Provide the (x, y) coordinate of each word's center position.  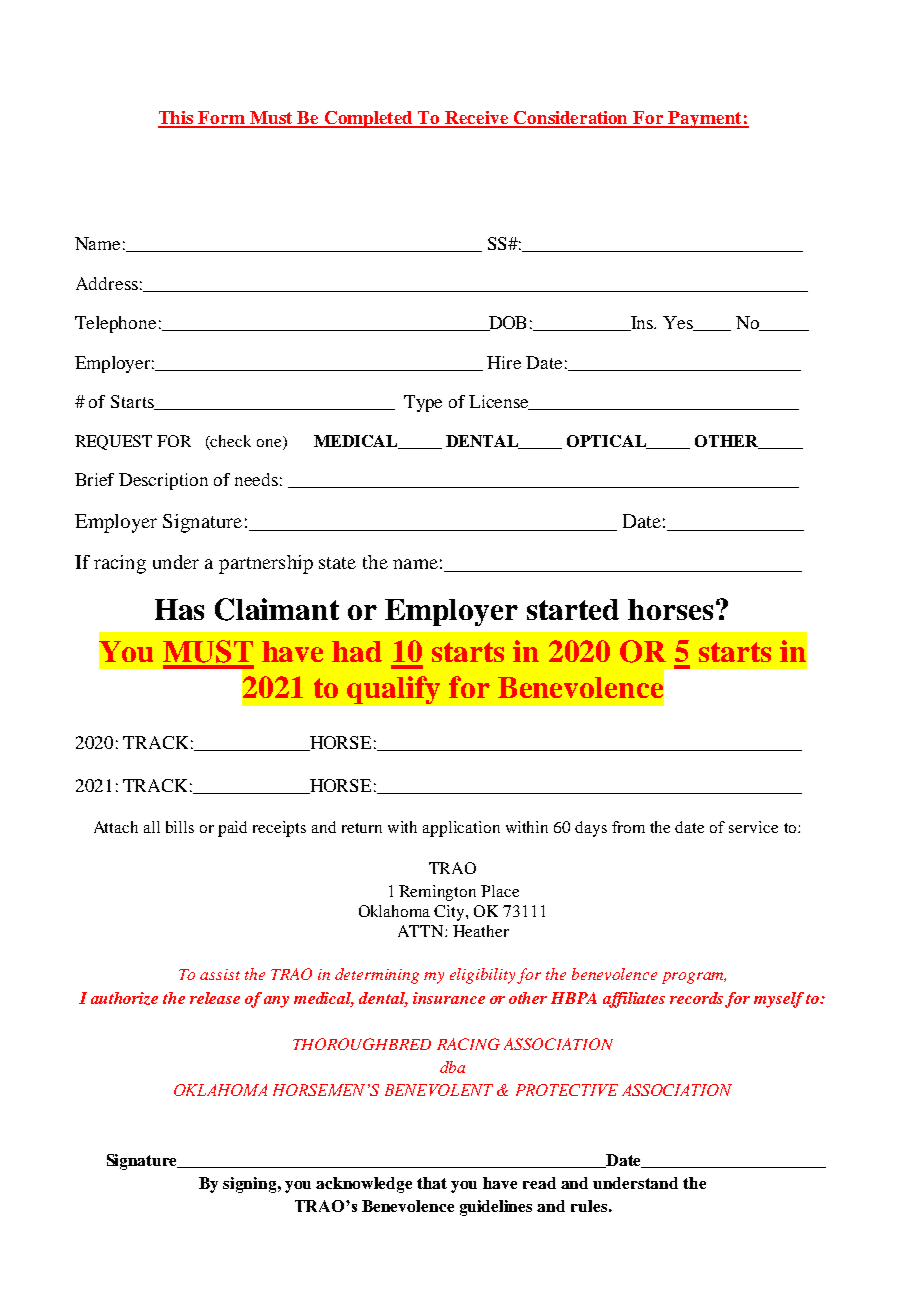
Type (423, 403)
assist (220, 974)
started (573, 609)
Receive (477, 119)
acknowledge (364, 1185)
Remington (437, 893)
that (432, 1183)
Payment (705, 119)
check (230, 441)
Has (179, 609)
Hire (504, 362)
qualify (393, 690)
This (177, 119)
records (696, 998)
